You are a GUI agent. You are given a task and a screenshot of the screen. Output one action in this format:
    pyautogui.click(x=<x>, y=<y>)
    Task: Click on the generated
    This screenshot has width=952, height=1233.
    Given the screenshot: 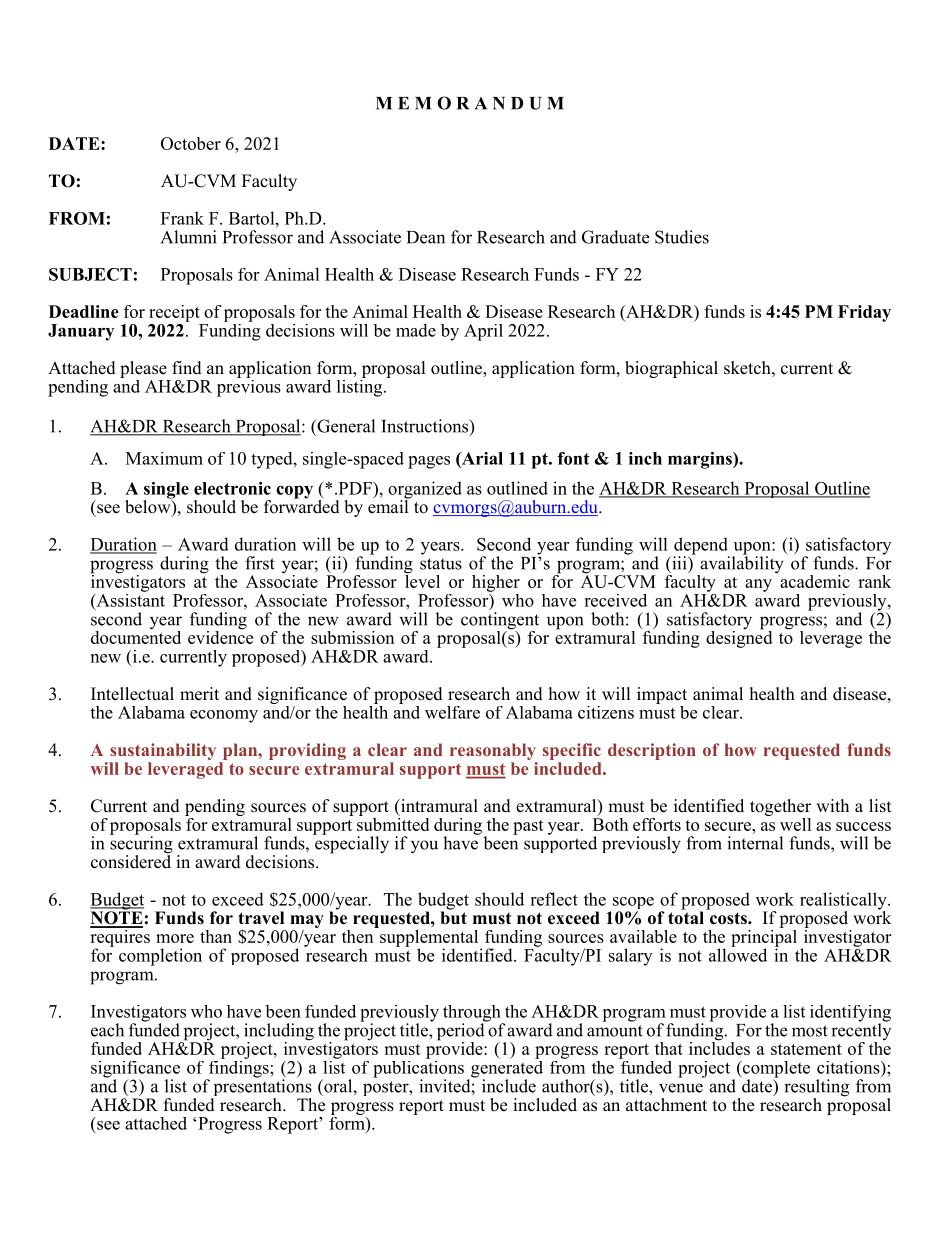 What is the action you would take?
    pyautogui.click(x=507, y=1069)
